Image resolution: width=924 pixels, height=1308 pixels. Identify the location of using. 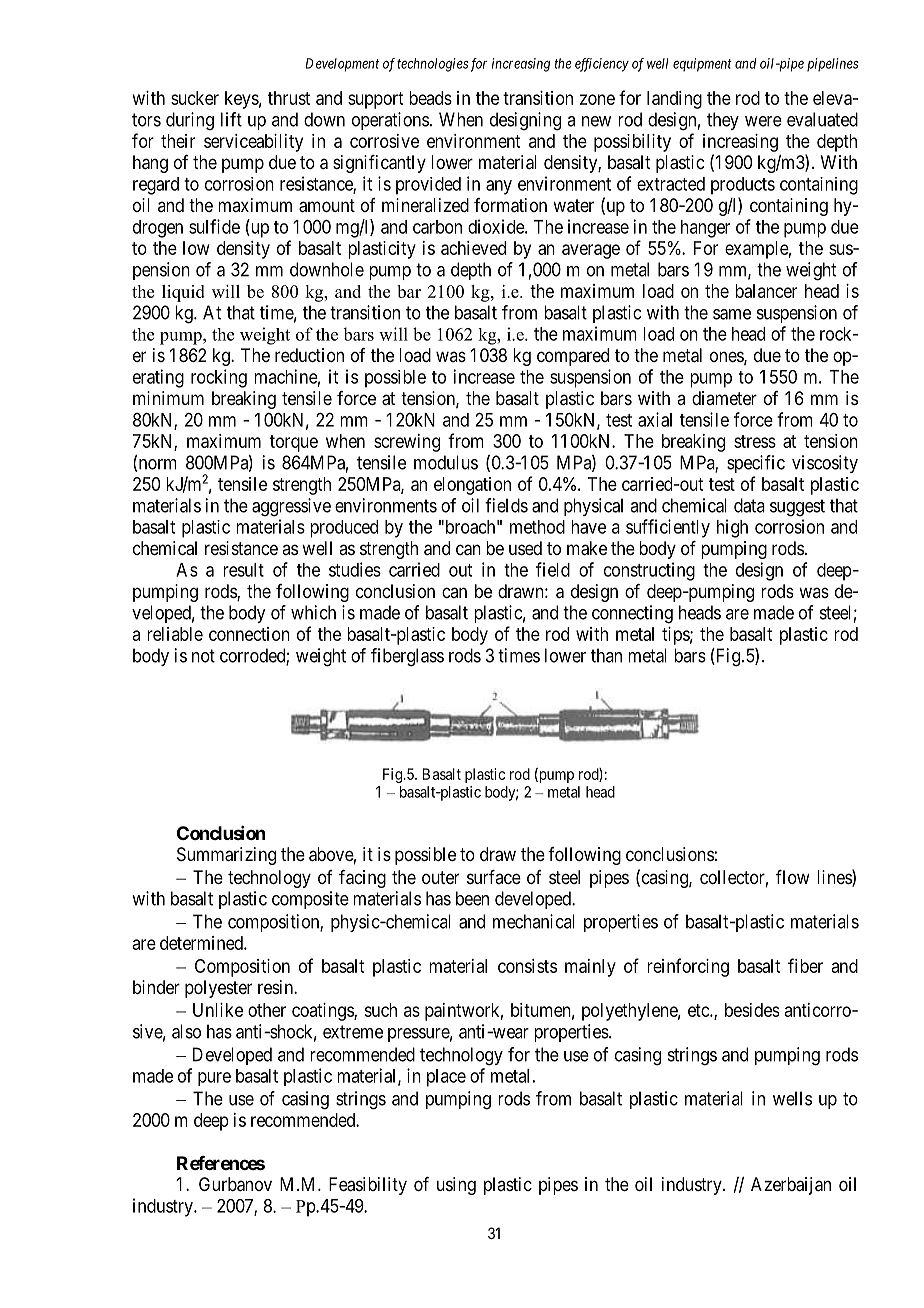
(456, 1186).
